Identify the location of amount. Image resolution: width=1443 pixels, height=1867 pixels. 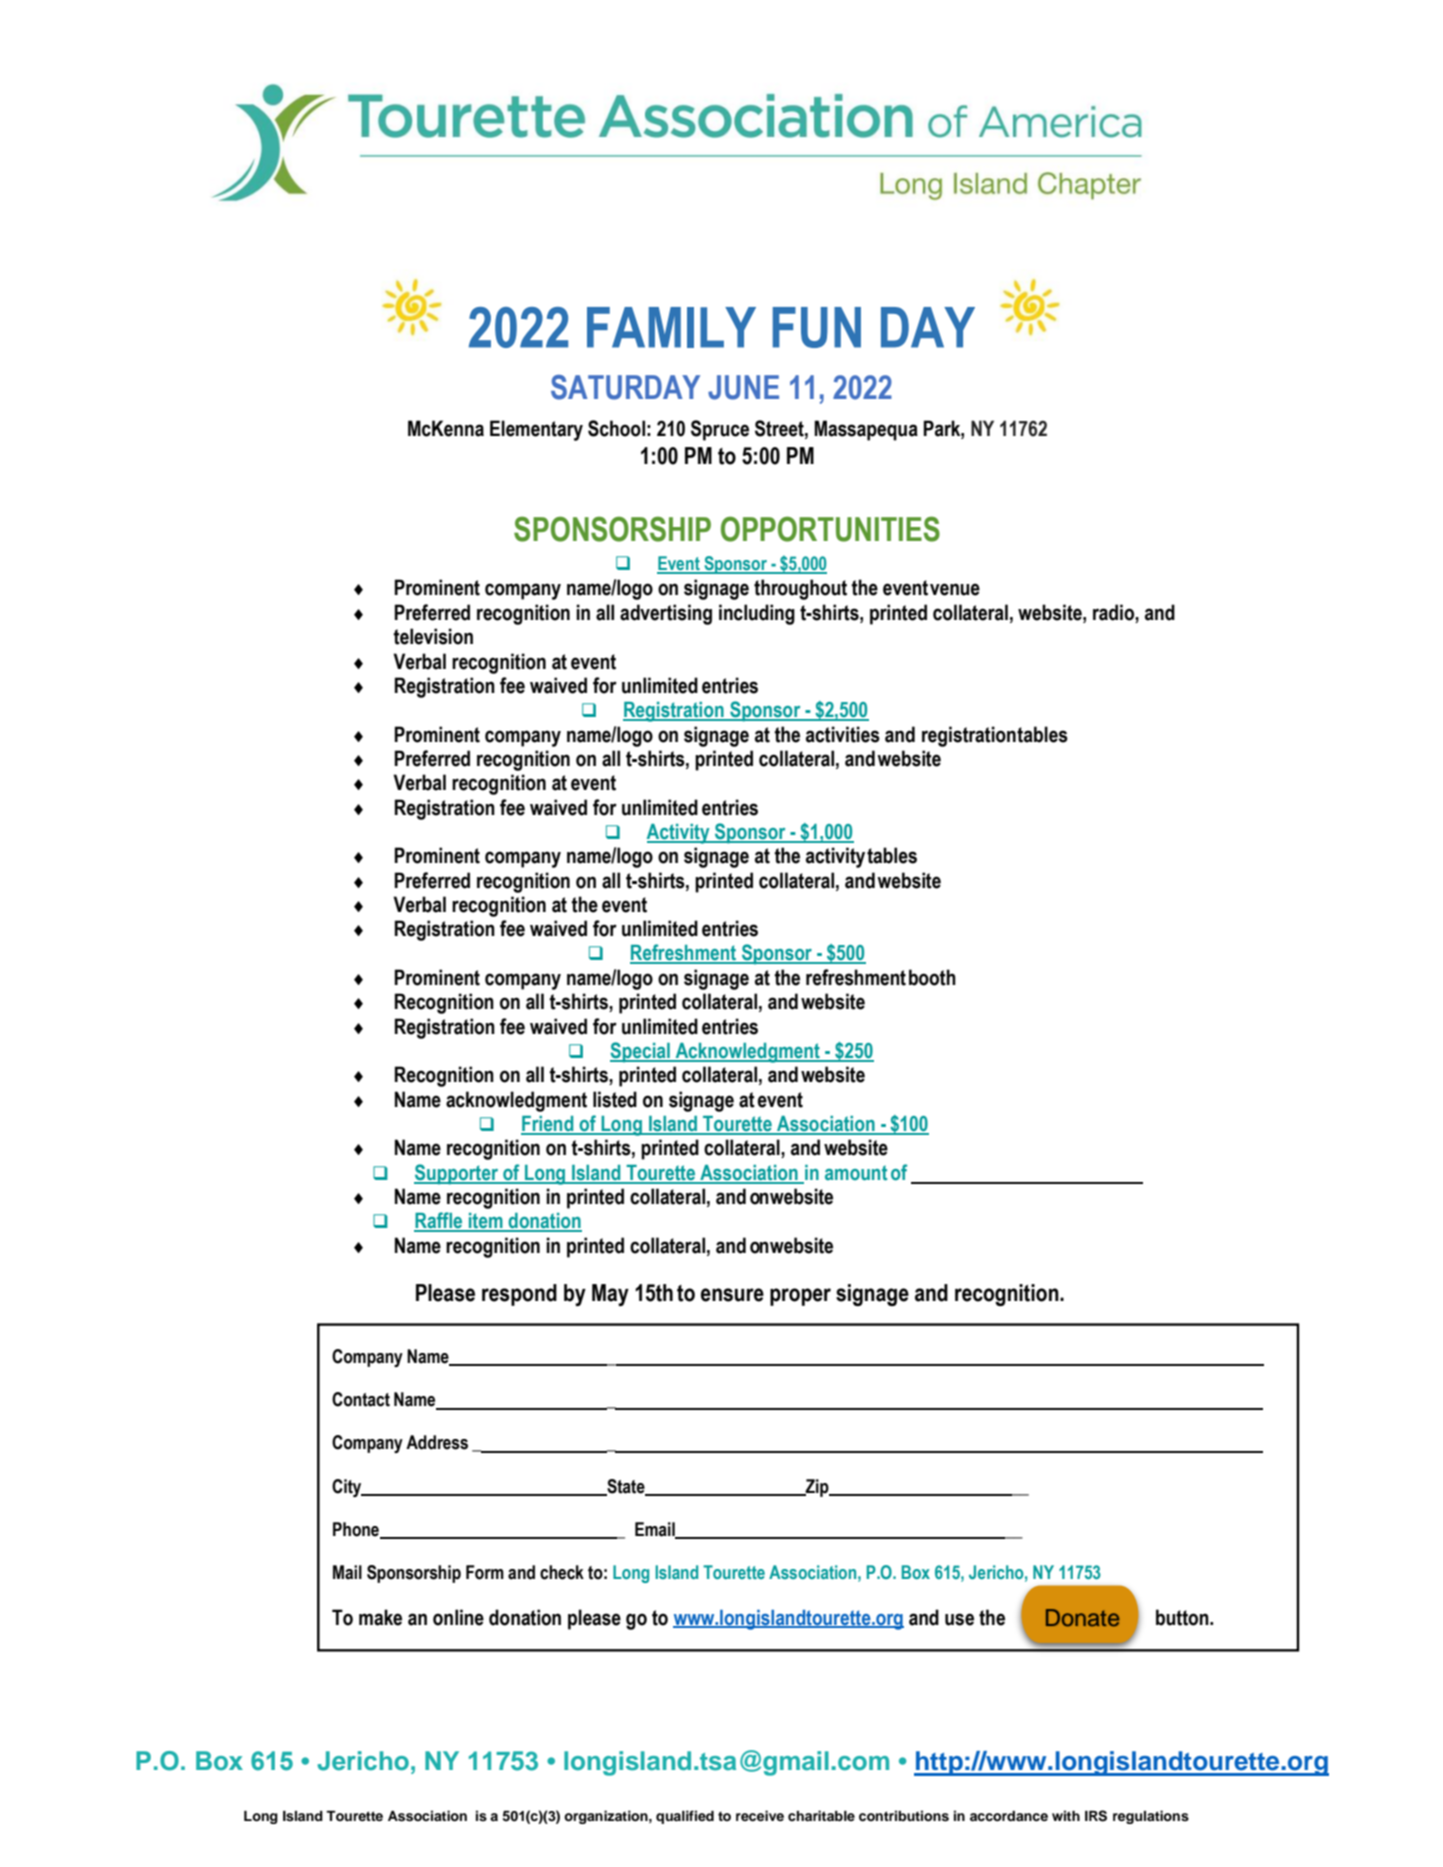
(856, 1173).
